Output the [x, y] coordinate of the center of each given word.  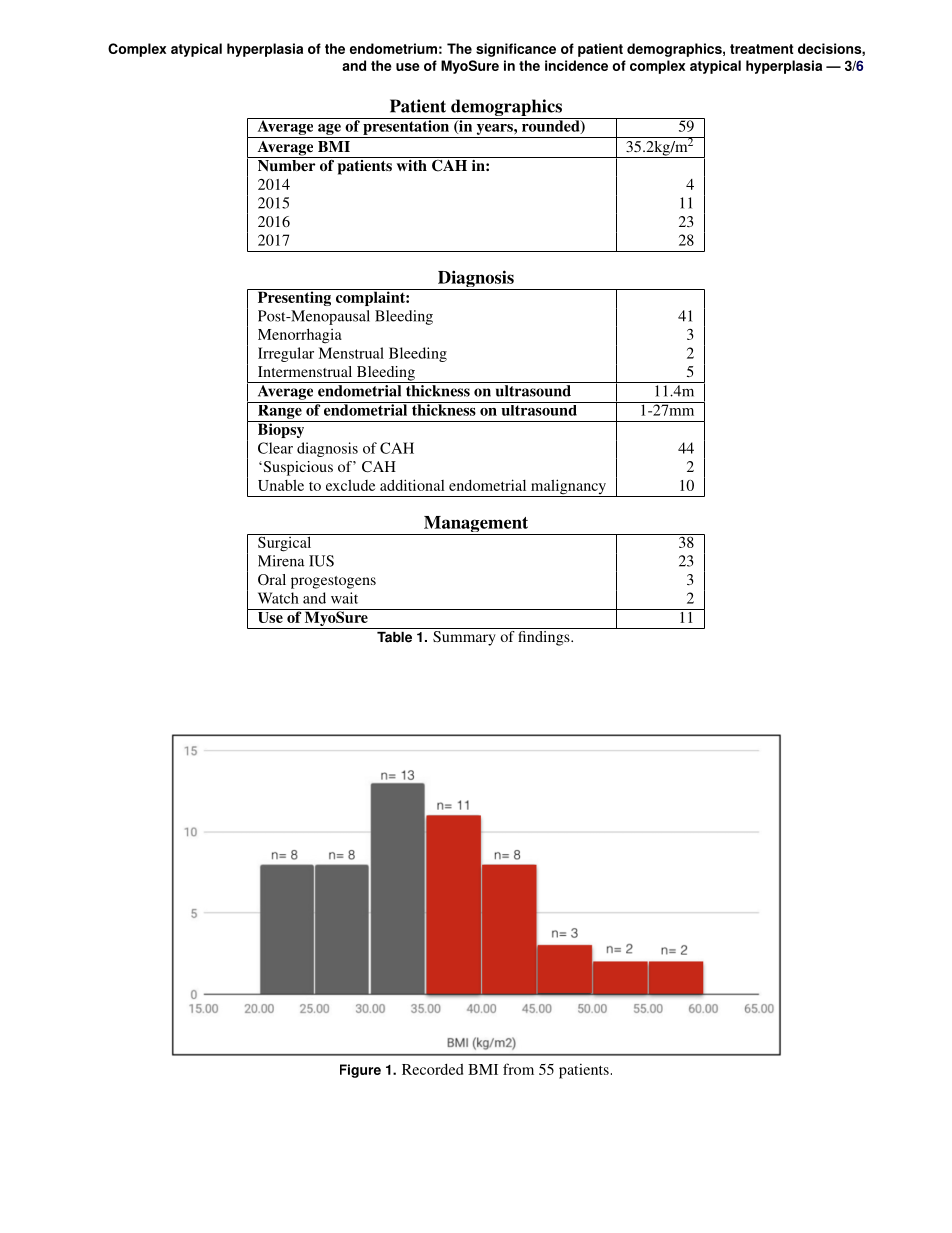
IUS [321, 561]
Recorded [432, 1069]
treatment [761, 49]
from [518, 1069]
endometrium [393, 48]
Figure [360, 1071]
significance [516, 50]
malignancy [569, 488]
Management [476, 525]
